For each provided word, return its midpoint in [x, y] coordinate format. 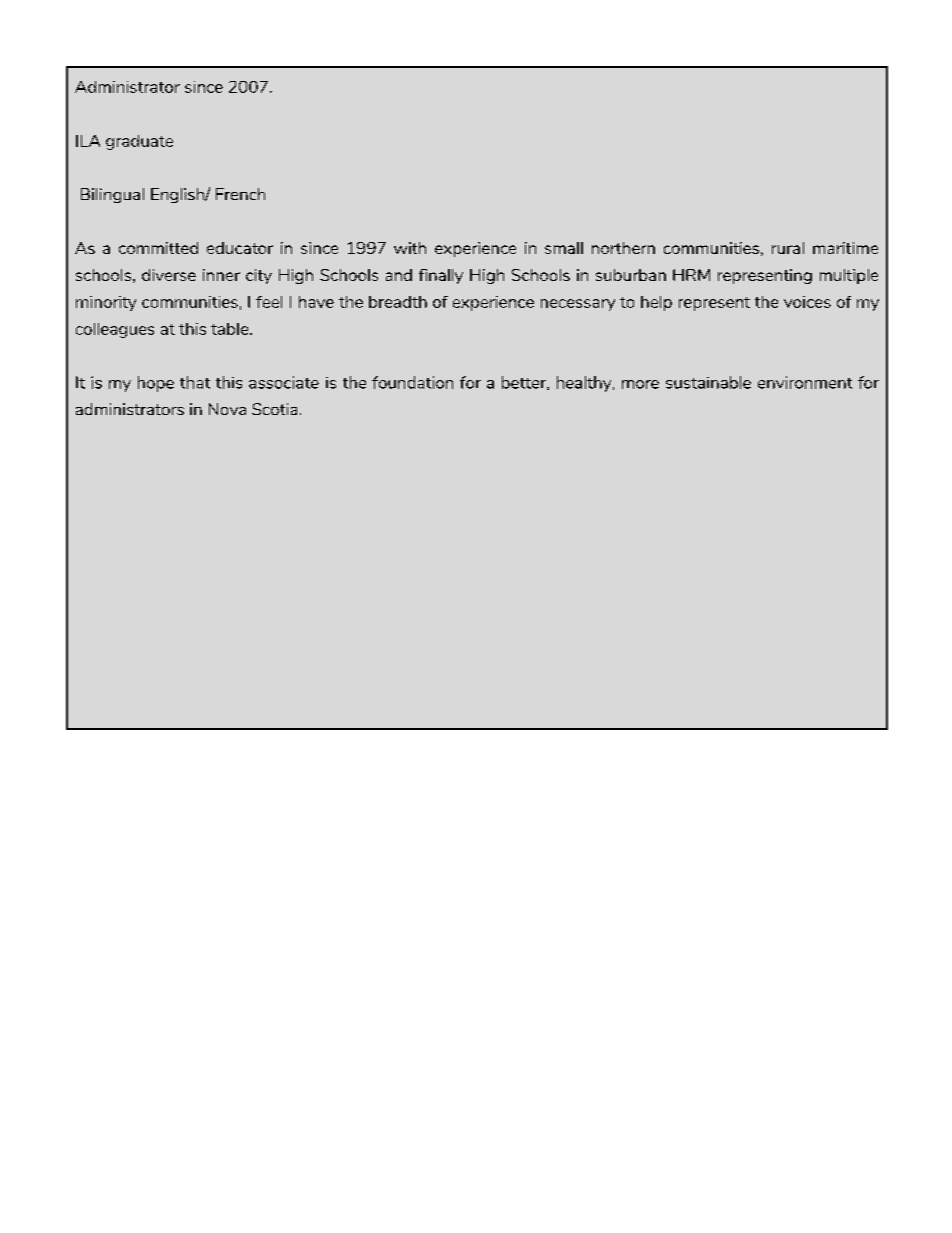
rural [788, 248]
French [240, 194]
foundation [412, 382]
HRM [691, 275]
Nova [227, 409]
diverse [169, 275]
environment [805, 382]
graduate [139, 142]
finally [441, 276]
